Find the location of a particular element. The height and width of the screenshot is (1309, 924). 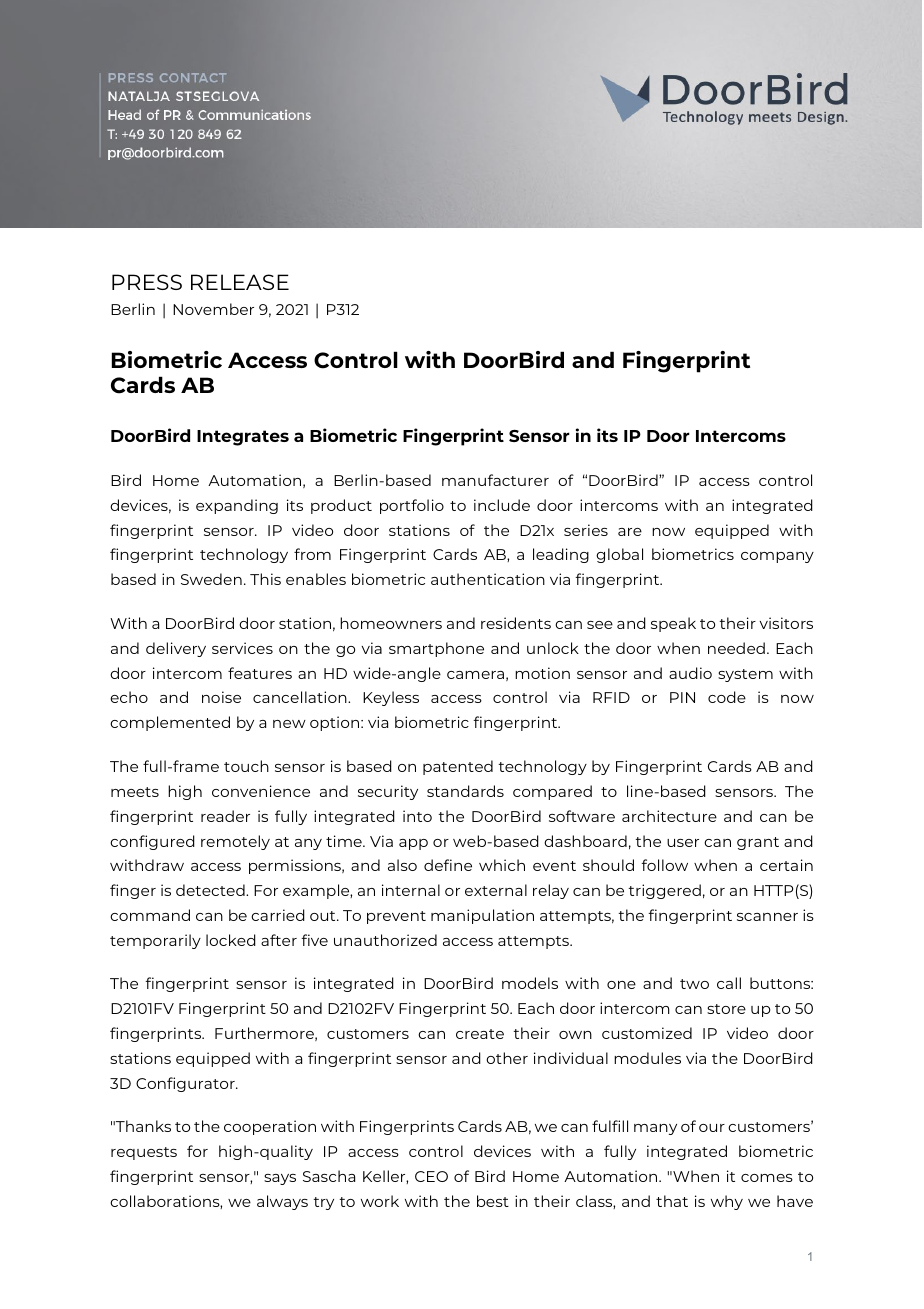

company is located at coordinates (777, 557).
